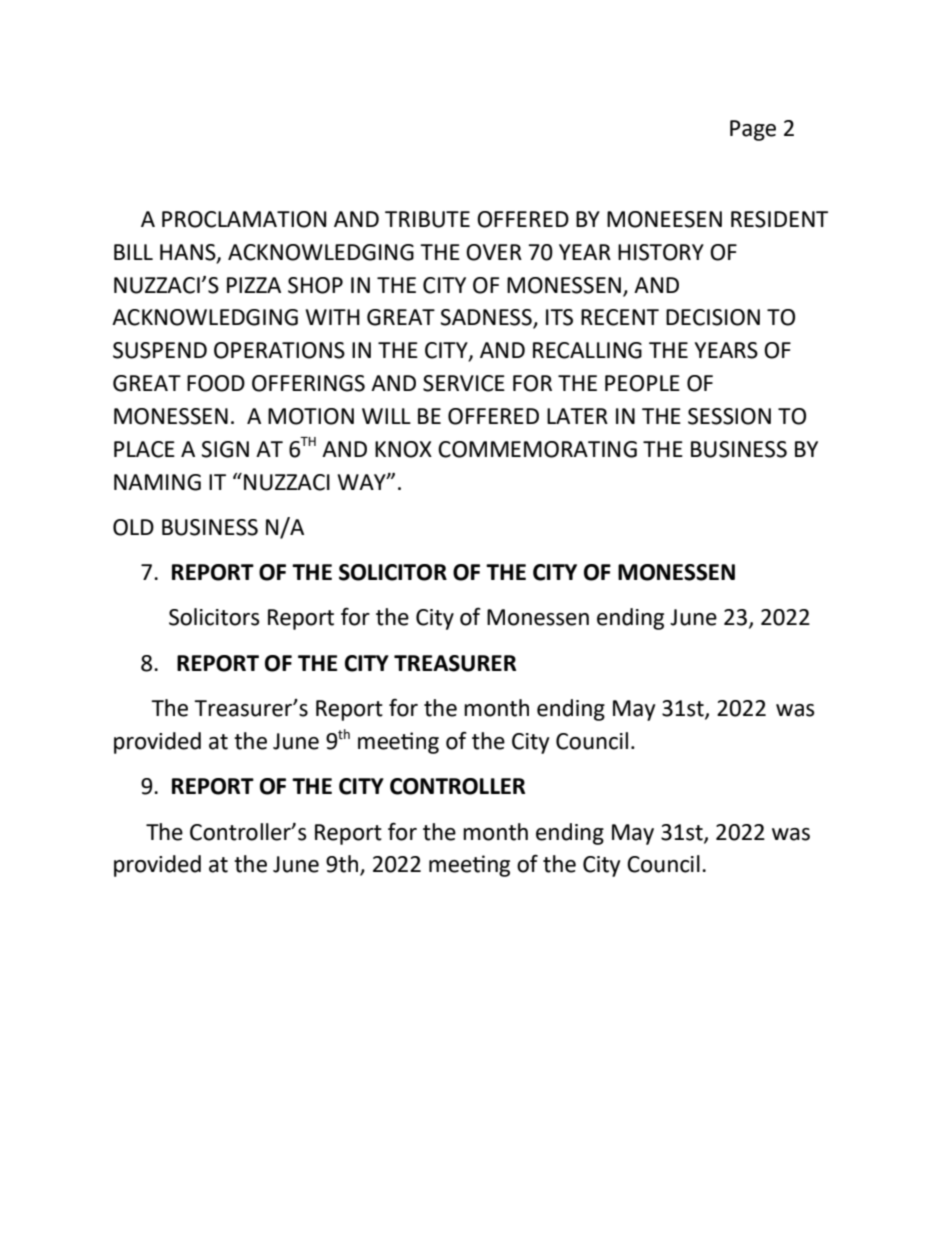 Image resolution: width=952 pixels, height=1233 pixels. What do you see at coordinates (779, 219) in the image?
I see `RESIDENT` at bounding box center [779, 219].
